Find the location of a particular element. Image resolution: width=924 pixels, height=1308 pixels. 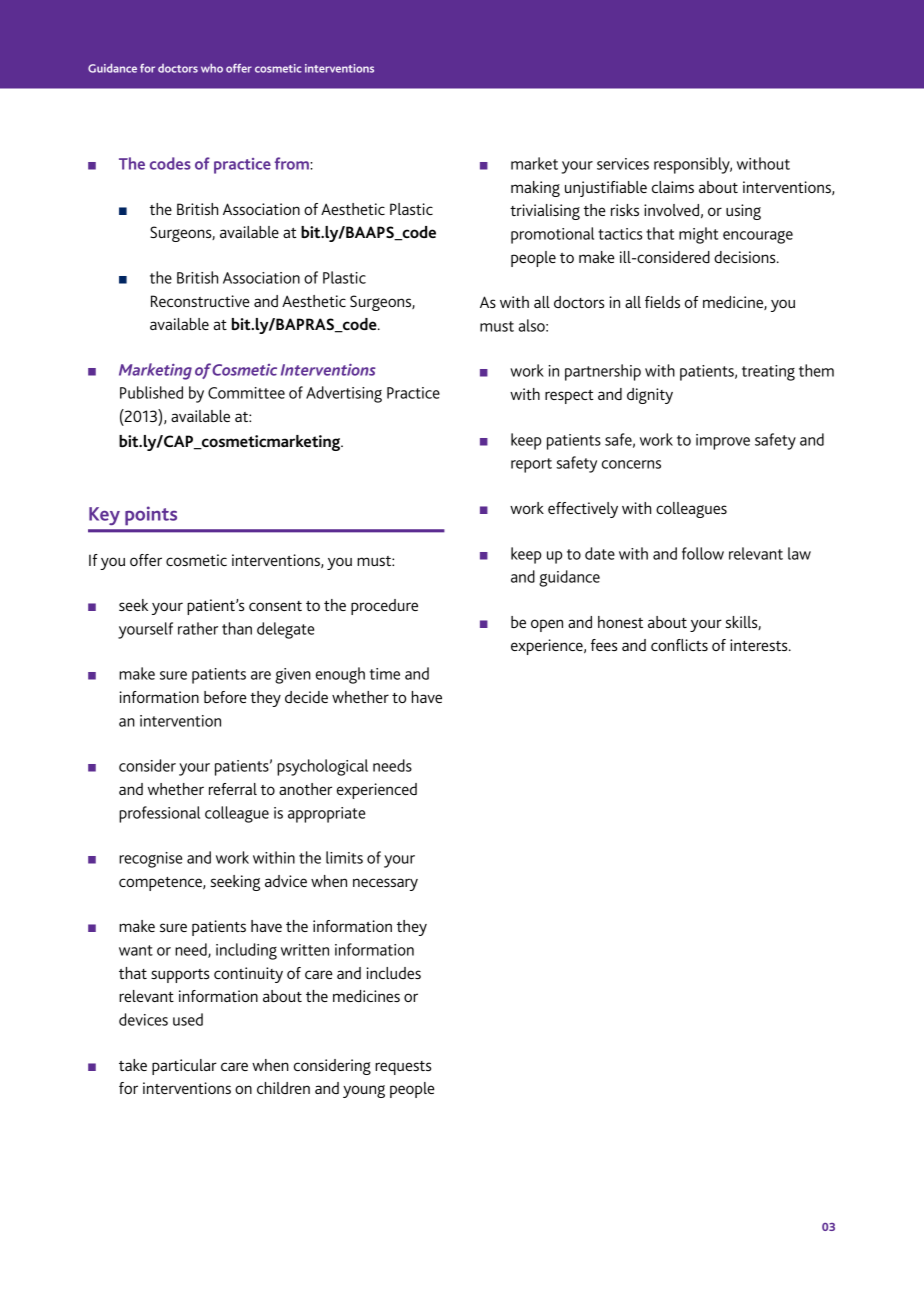

follow is located at coordinates (703, 553).
